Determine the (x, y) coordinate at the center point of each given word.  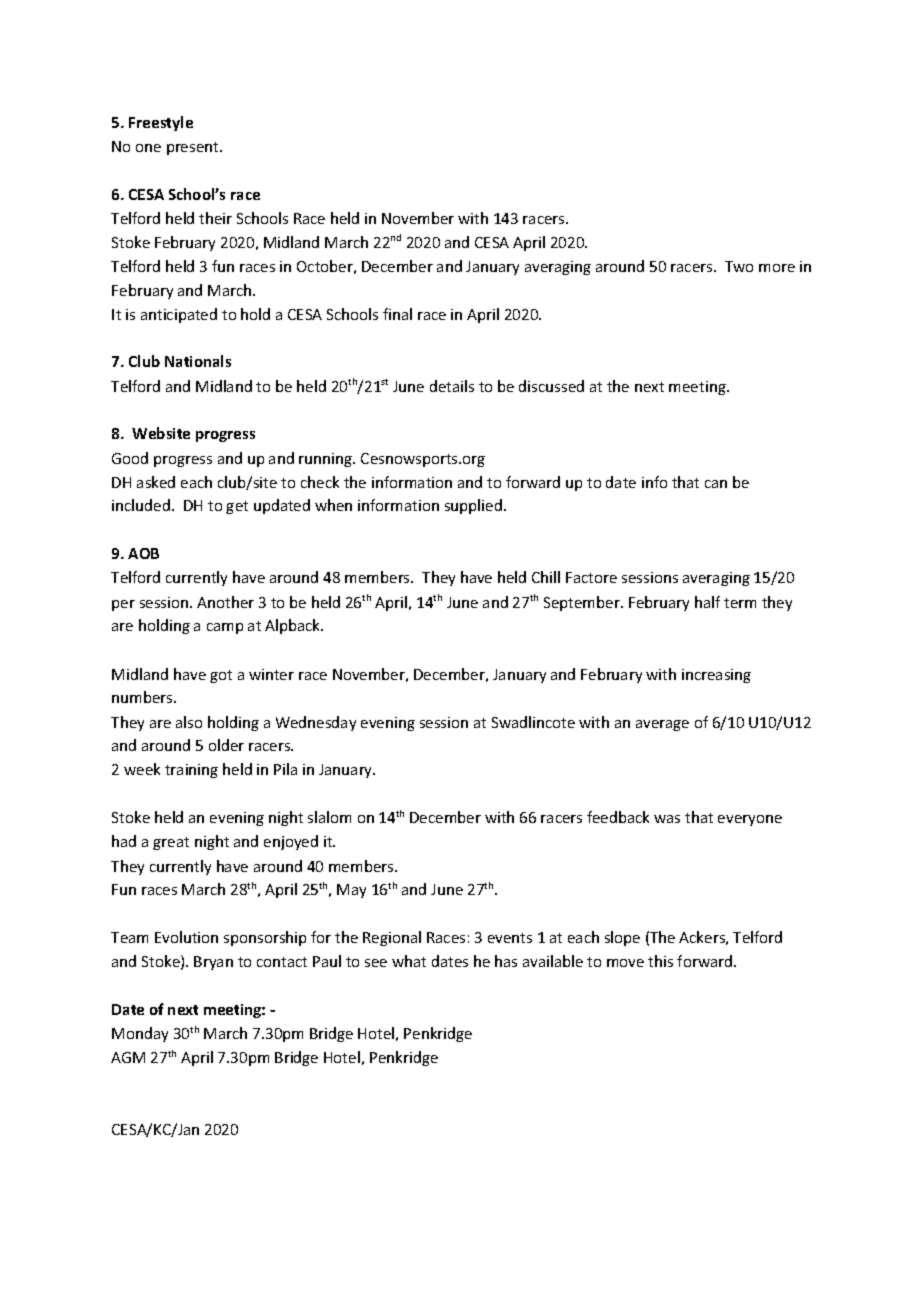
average (662, 725)
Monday (140, 1034)
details (452, 386)
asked (156, 482)
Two (739, 266)
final (397, 314)
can (716, 484)
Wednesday (316, 723)
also (189, 722)
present (194, 148)
